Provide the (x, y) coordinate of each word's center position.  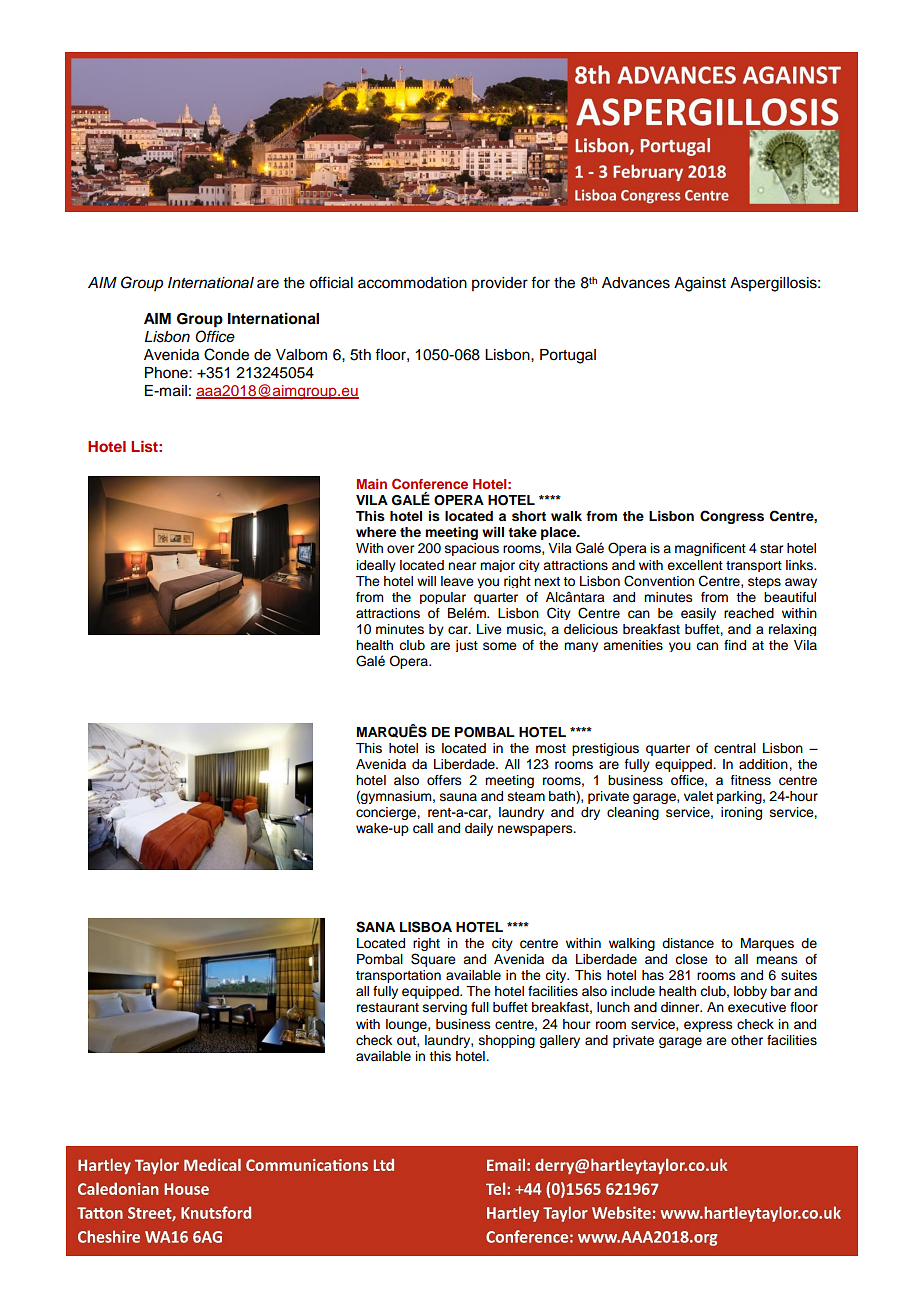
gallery (559, 1041)
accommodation (412, 283)
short (529, 516)
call (423, 828)
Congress (732, 517)
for (540, 282)
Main (372, 484)
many (581, 647)
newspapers (536, 830)
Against (700, 284)
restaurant (388, 1007)
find (735, 645)
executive (757, 1007)
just (467, 646)
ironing (741, 813)
